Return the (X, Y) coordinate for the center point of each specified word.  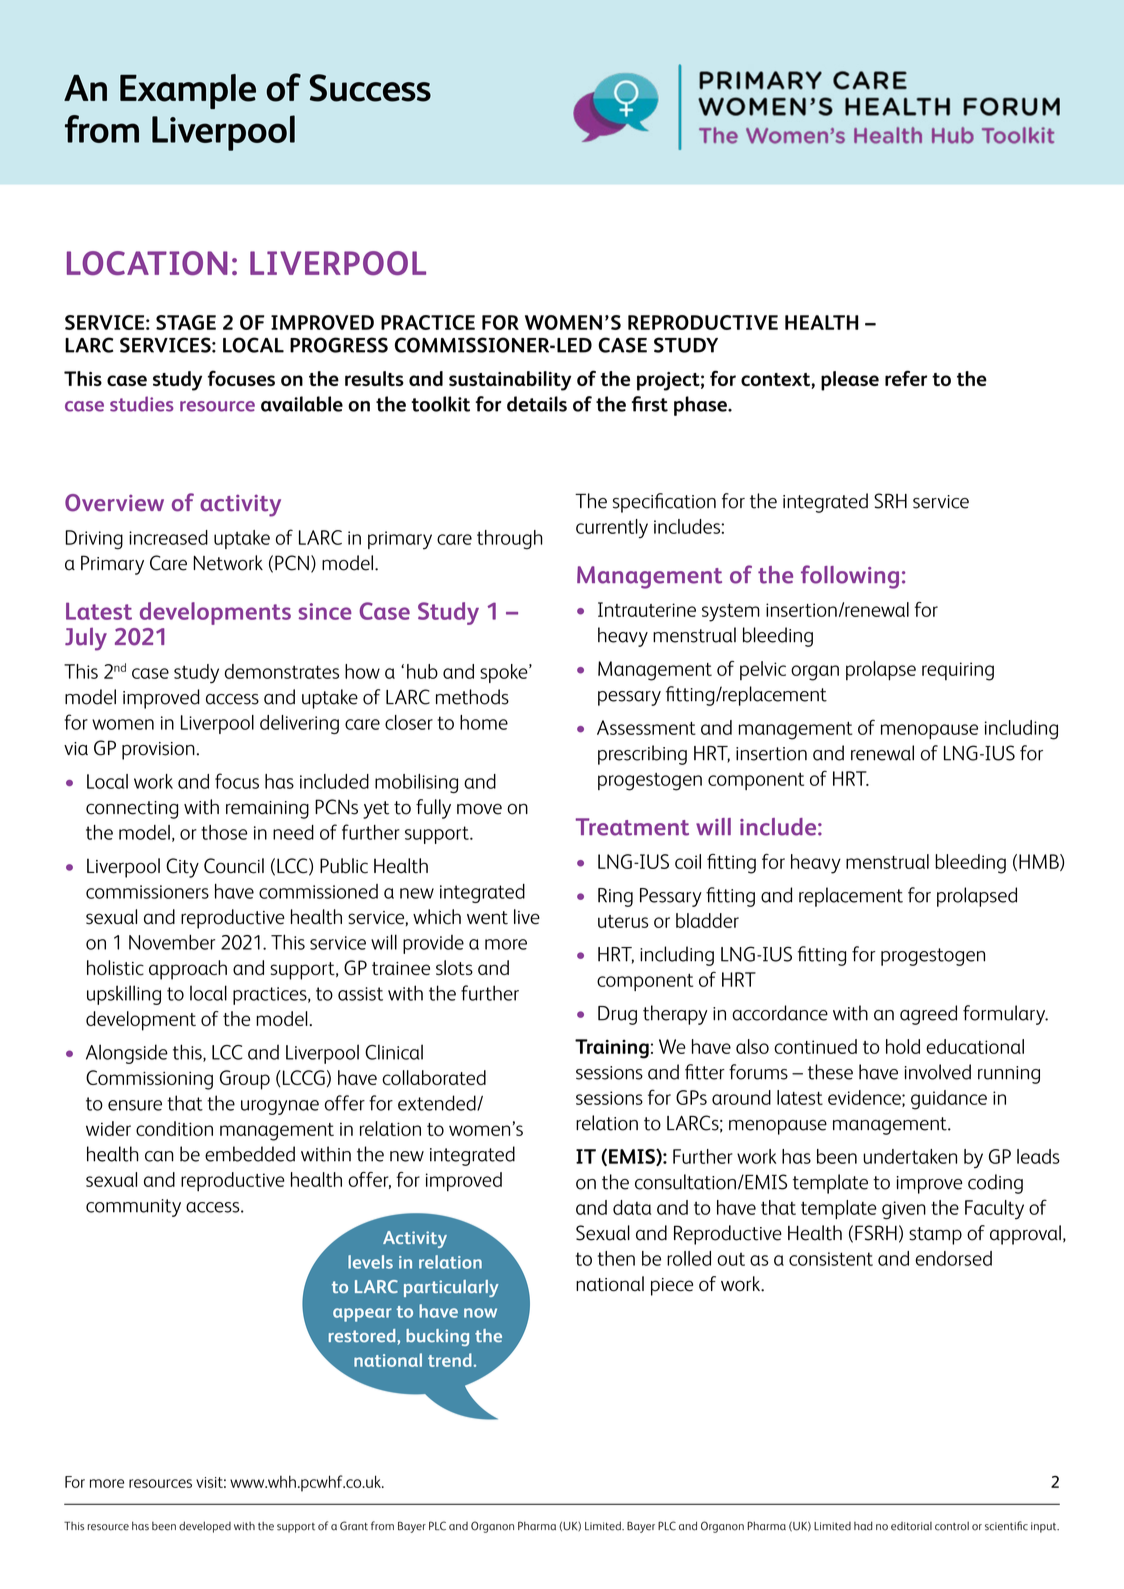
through (510, 540)
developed (205, 1527)
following (850, 577)
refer (906, 378)
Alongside (127, 1054)
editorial (911, 1526)
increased (168, 537)
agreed (928, 1015)
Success (370, 88)
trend (450, 1360)
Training (612, 1049)
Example (188, 91)
